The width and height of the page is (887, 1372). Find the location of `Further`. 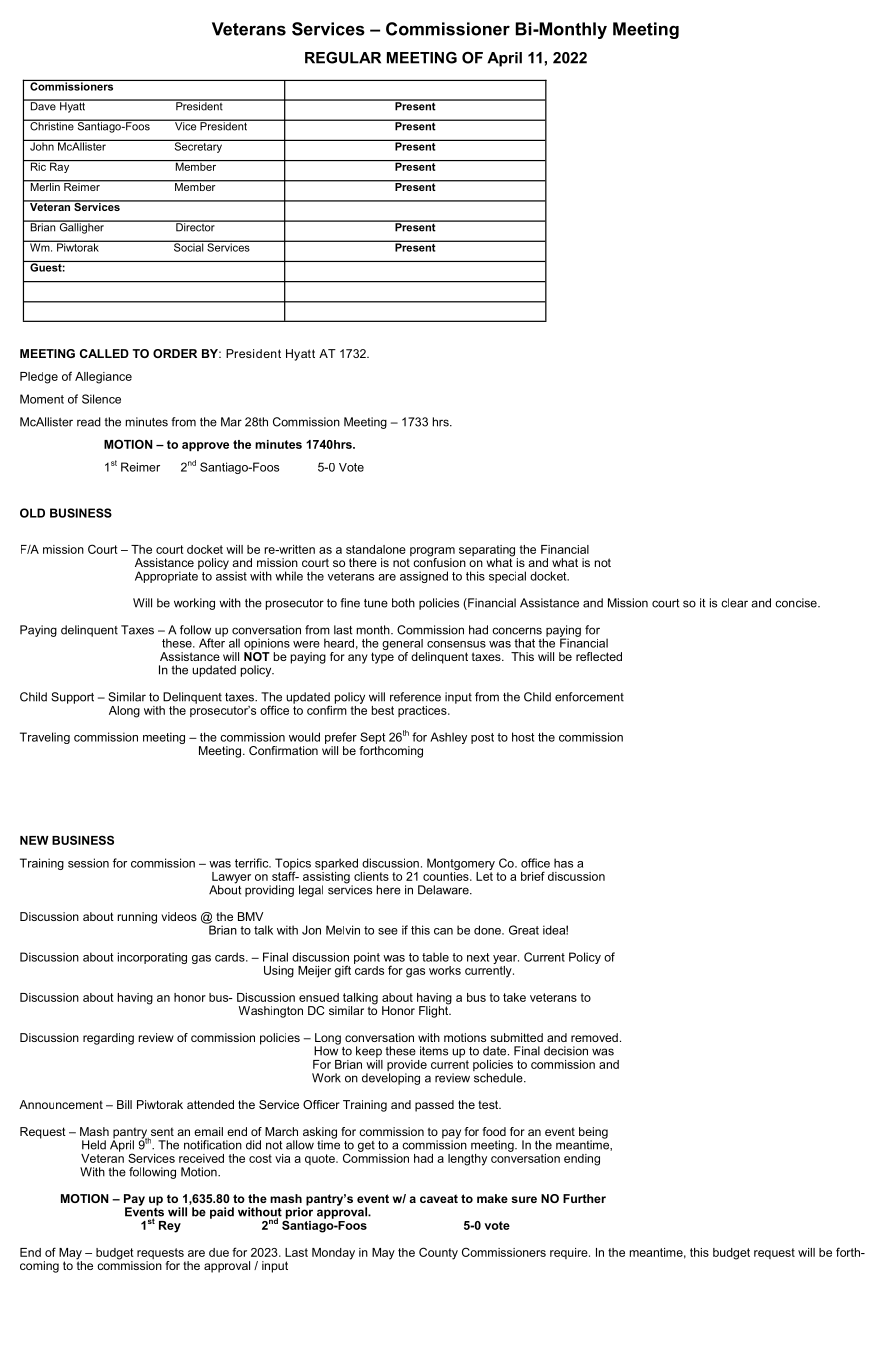

Further is located at coordinates (584, 1198).
